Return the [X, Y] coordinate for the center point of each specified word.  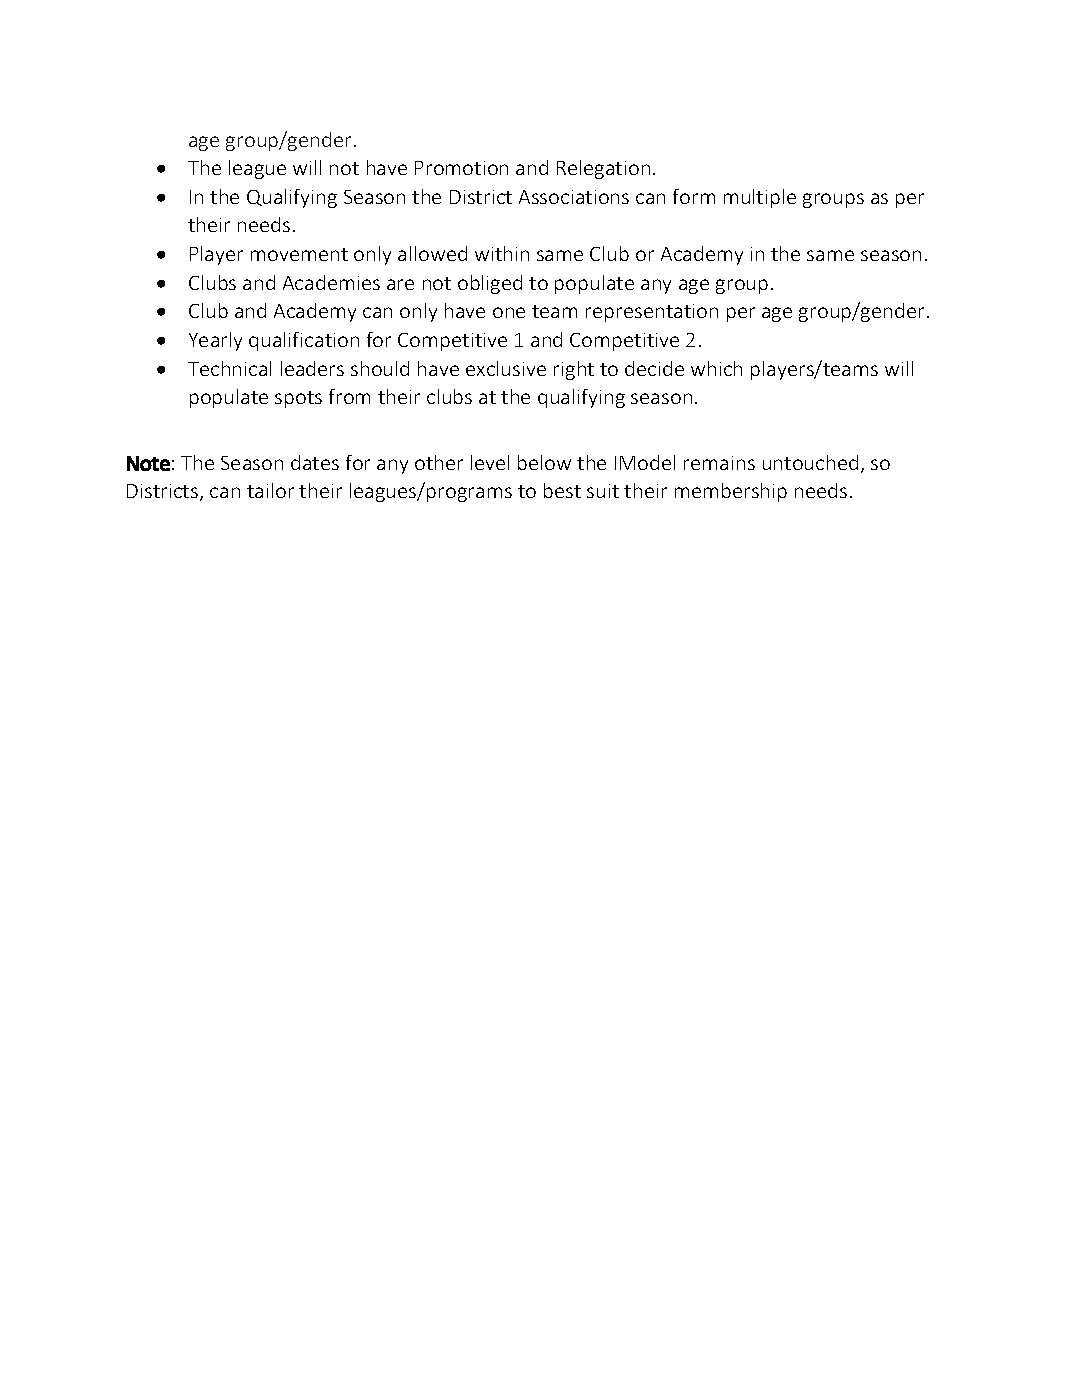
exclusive [506, 368]
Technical [229, 368]
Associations [574, 197]
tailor [270, 490]
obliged [490, 284]
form [694, 196]
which [716, 368]
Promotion [461, 168]
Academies [331, 282]
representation [652, 313]
